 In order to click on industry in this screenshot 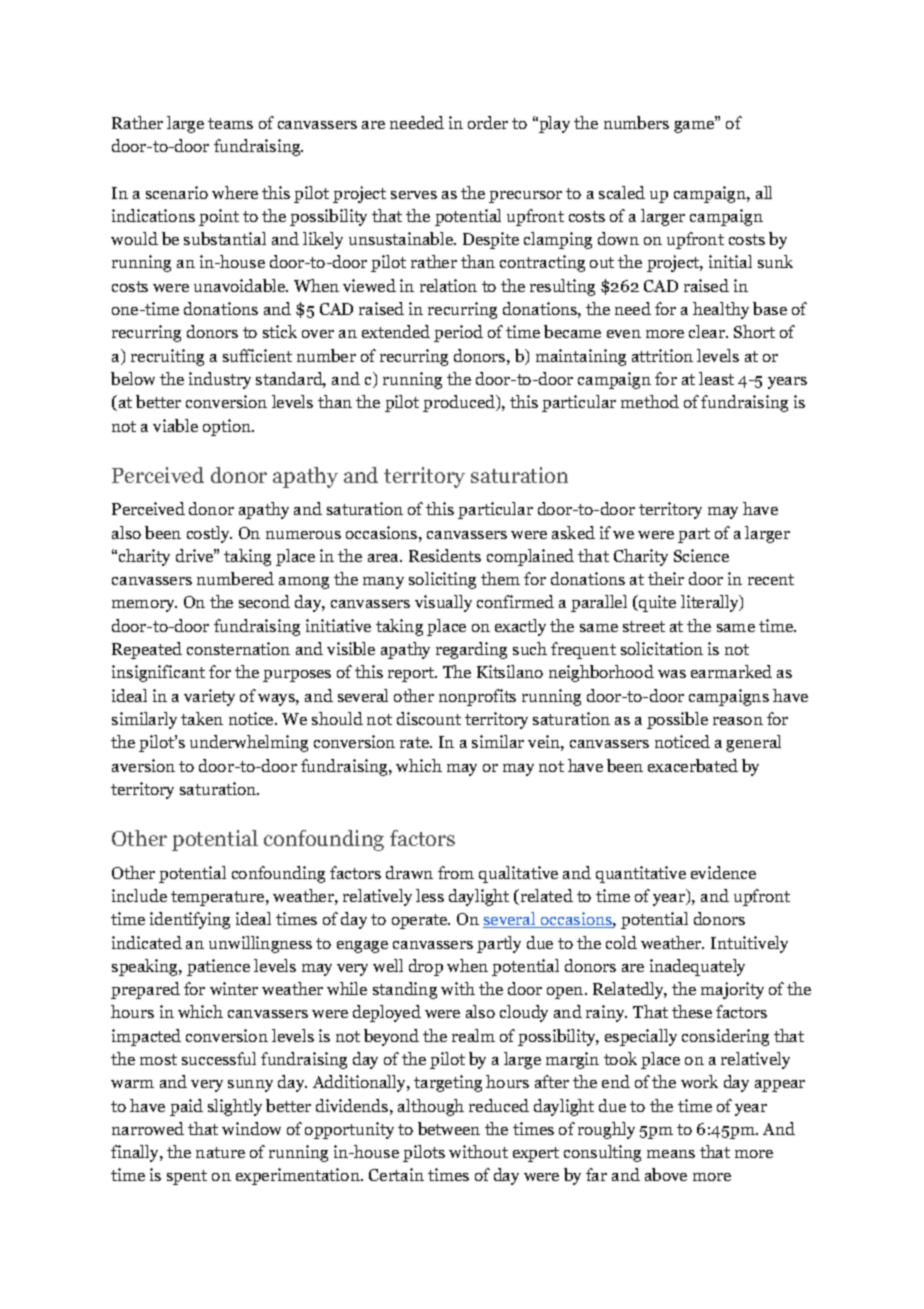, I will do `click(220, 380)`.
